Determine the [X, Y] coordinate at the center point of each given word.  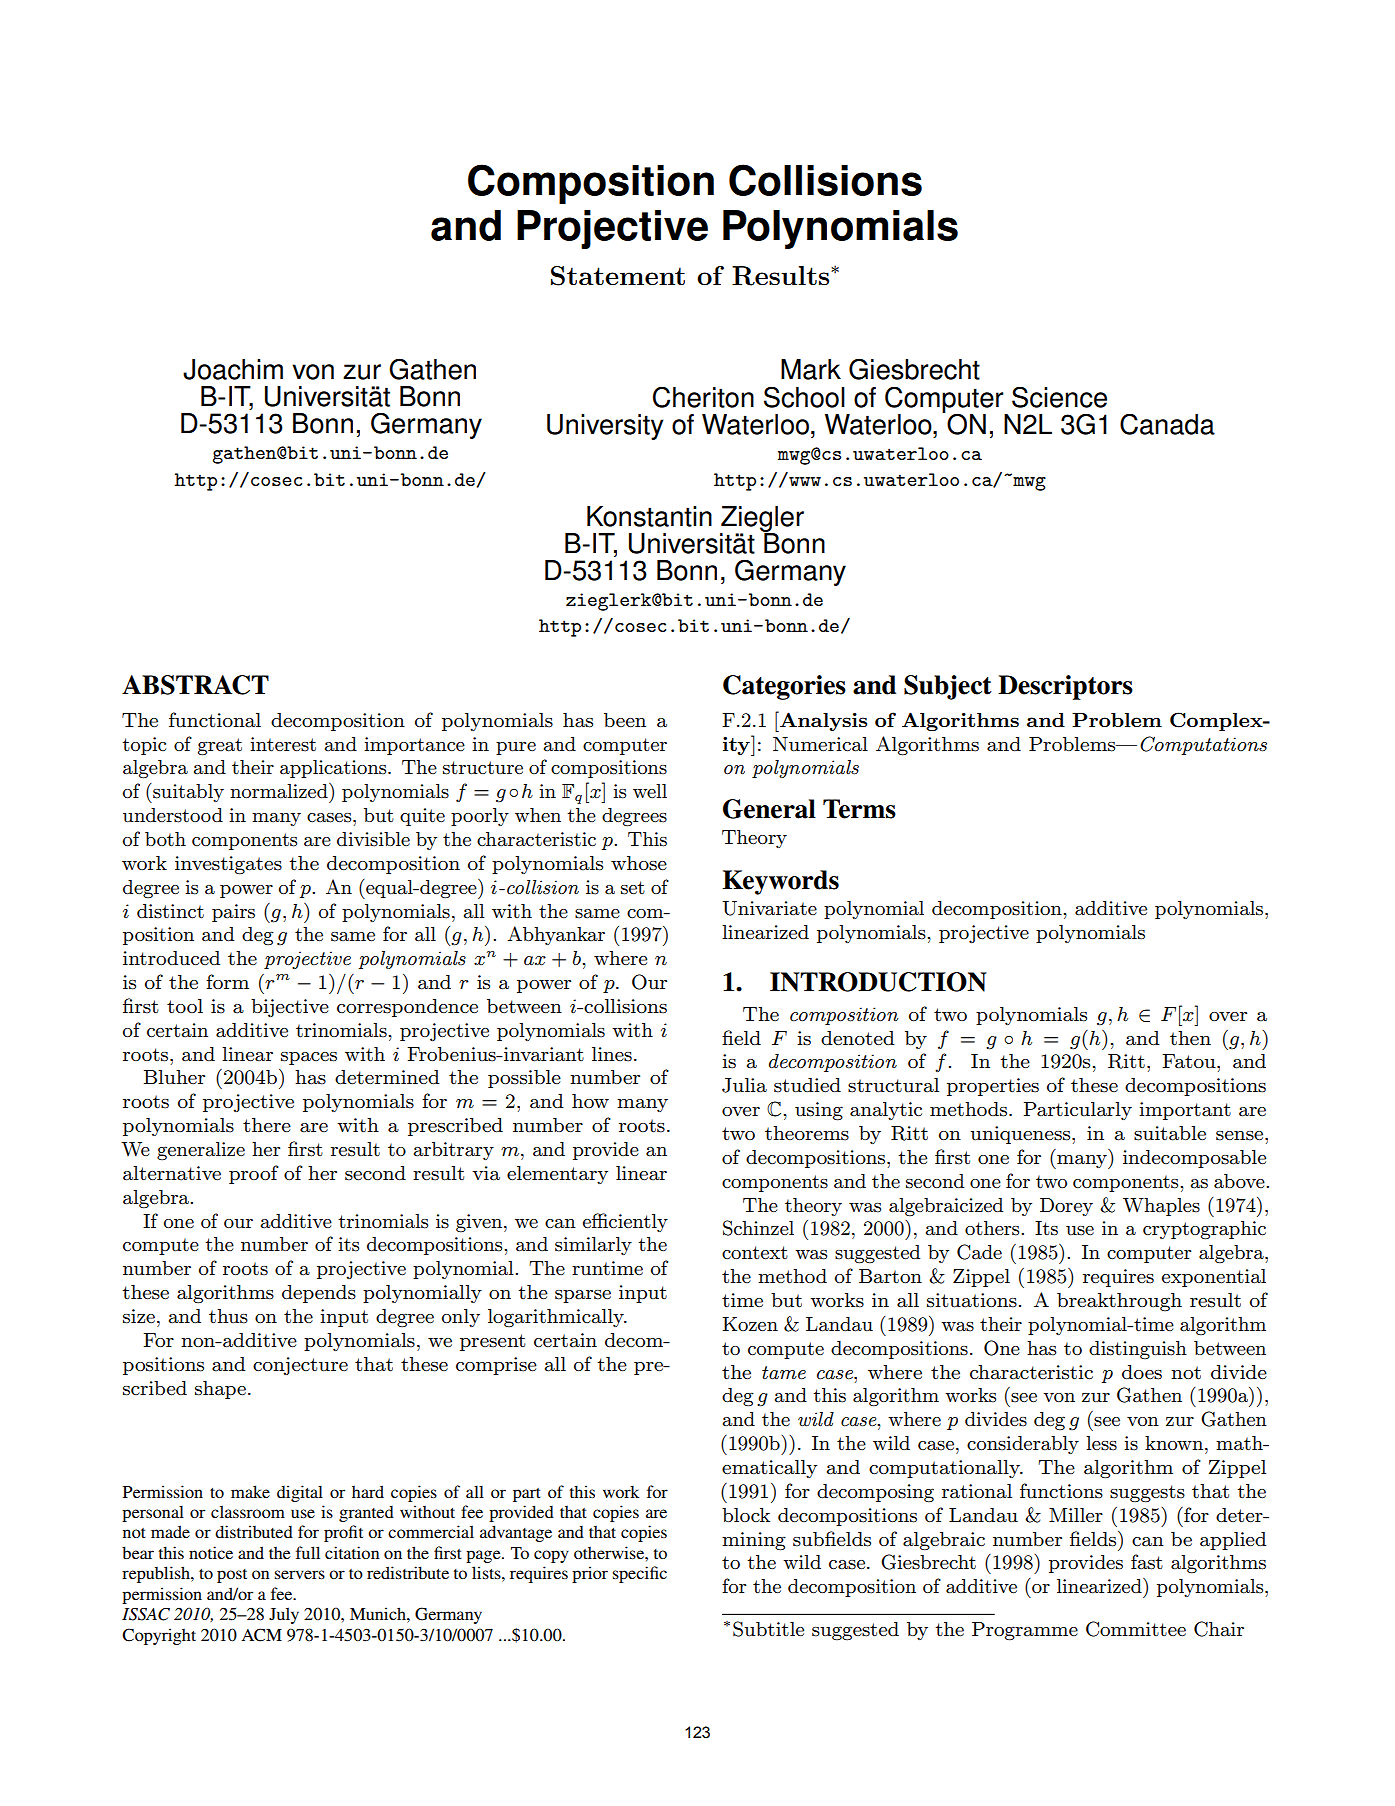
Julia [744, 1085]
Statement [618, 276]
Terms [859, 809]
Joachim [233, 369]
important [1185, 1111]
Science [1059, 397]
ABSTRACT [195, 685]
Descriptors [1065, 687]
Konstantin [649, 516]
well [650, 791]
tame [784, 1372]
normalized [280, 791]
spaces [309, 1058]
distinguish [1138, 1350]
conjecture [300, 1366]
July [284, 1615]
